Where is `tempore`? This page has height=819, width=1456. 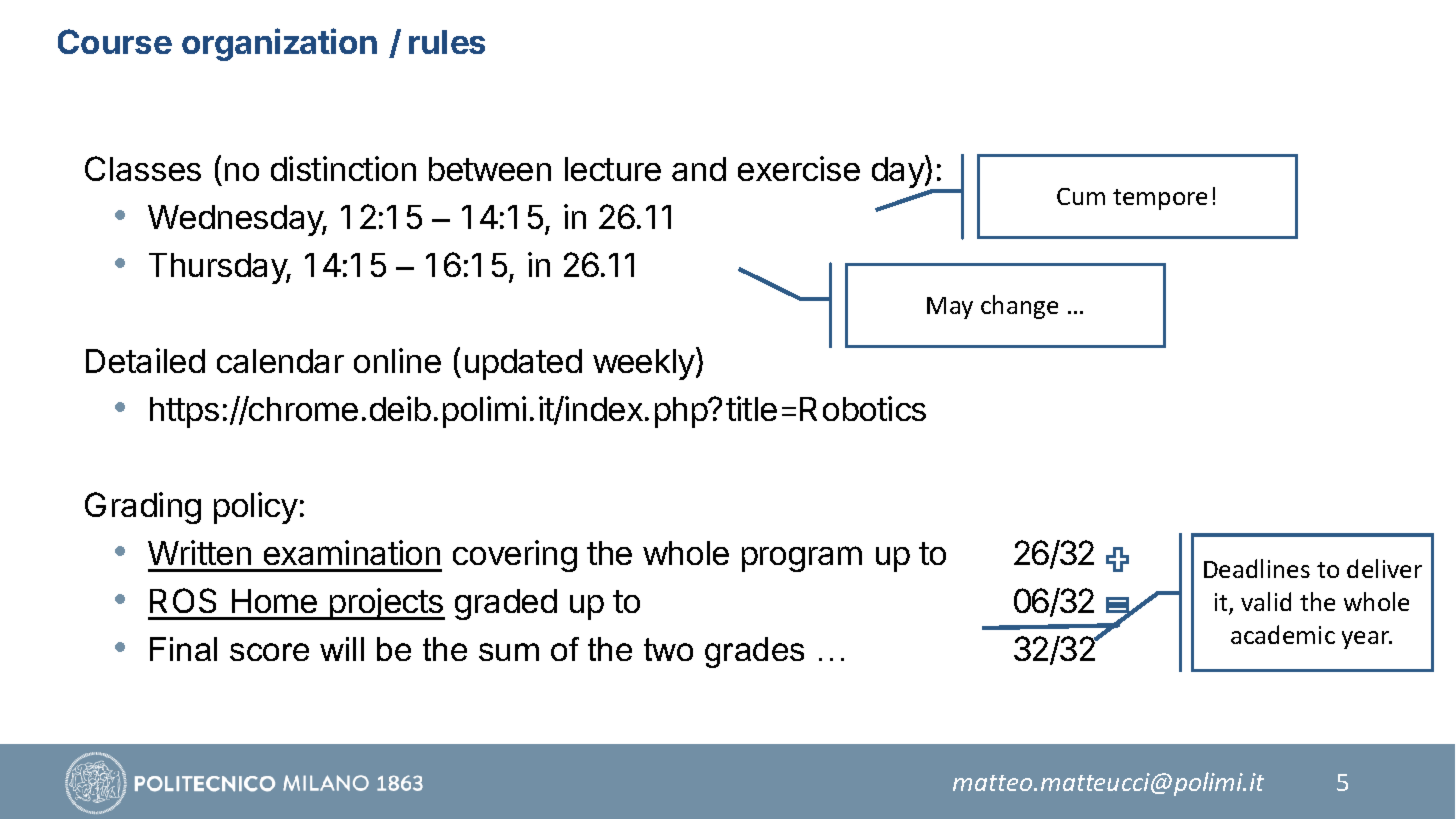
tempore is located at coordinates (1160, 199).
